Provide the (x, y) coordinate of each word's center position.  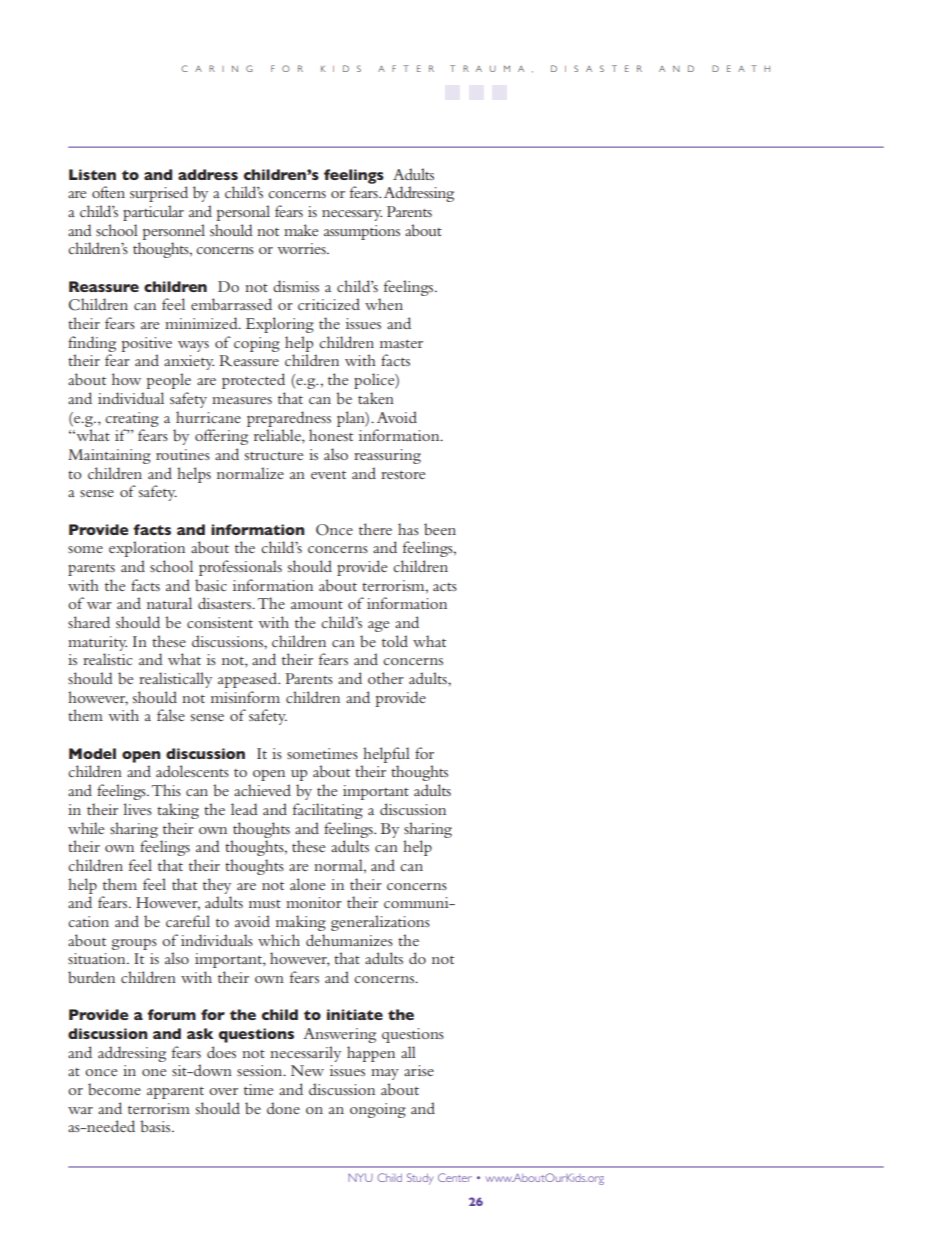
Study (420, 1179)
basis (156, 1126)
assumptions (362, 232)
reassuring (387, 456)
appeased (248, 680)
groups (134, 944)
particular (153, 213)
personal (243, 213)
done (283, 1108)
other (386, 678)
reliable (278, 436)
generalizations (380, 923)
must (265, 904)
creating (132, 419)
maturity (97, 643)
